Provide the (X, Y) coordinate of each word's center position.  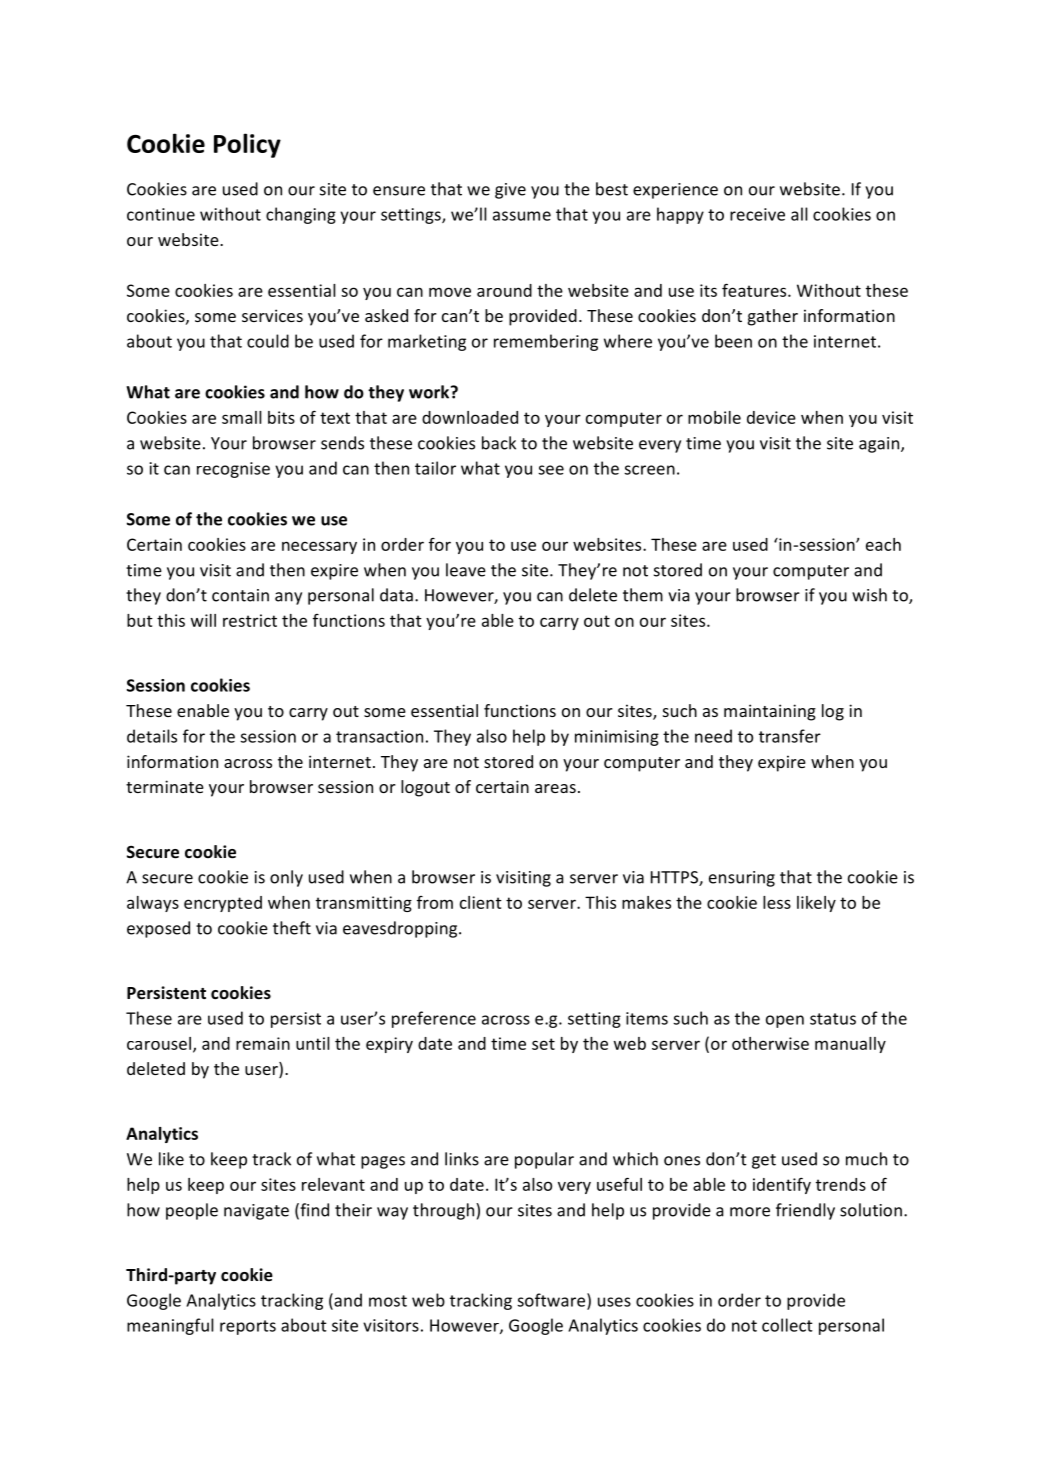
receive (757, 214)
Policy (247, 145)
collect (787, 1325)
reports (248, 1327)
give (510, 191)
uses (614, 1302)
